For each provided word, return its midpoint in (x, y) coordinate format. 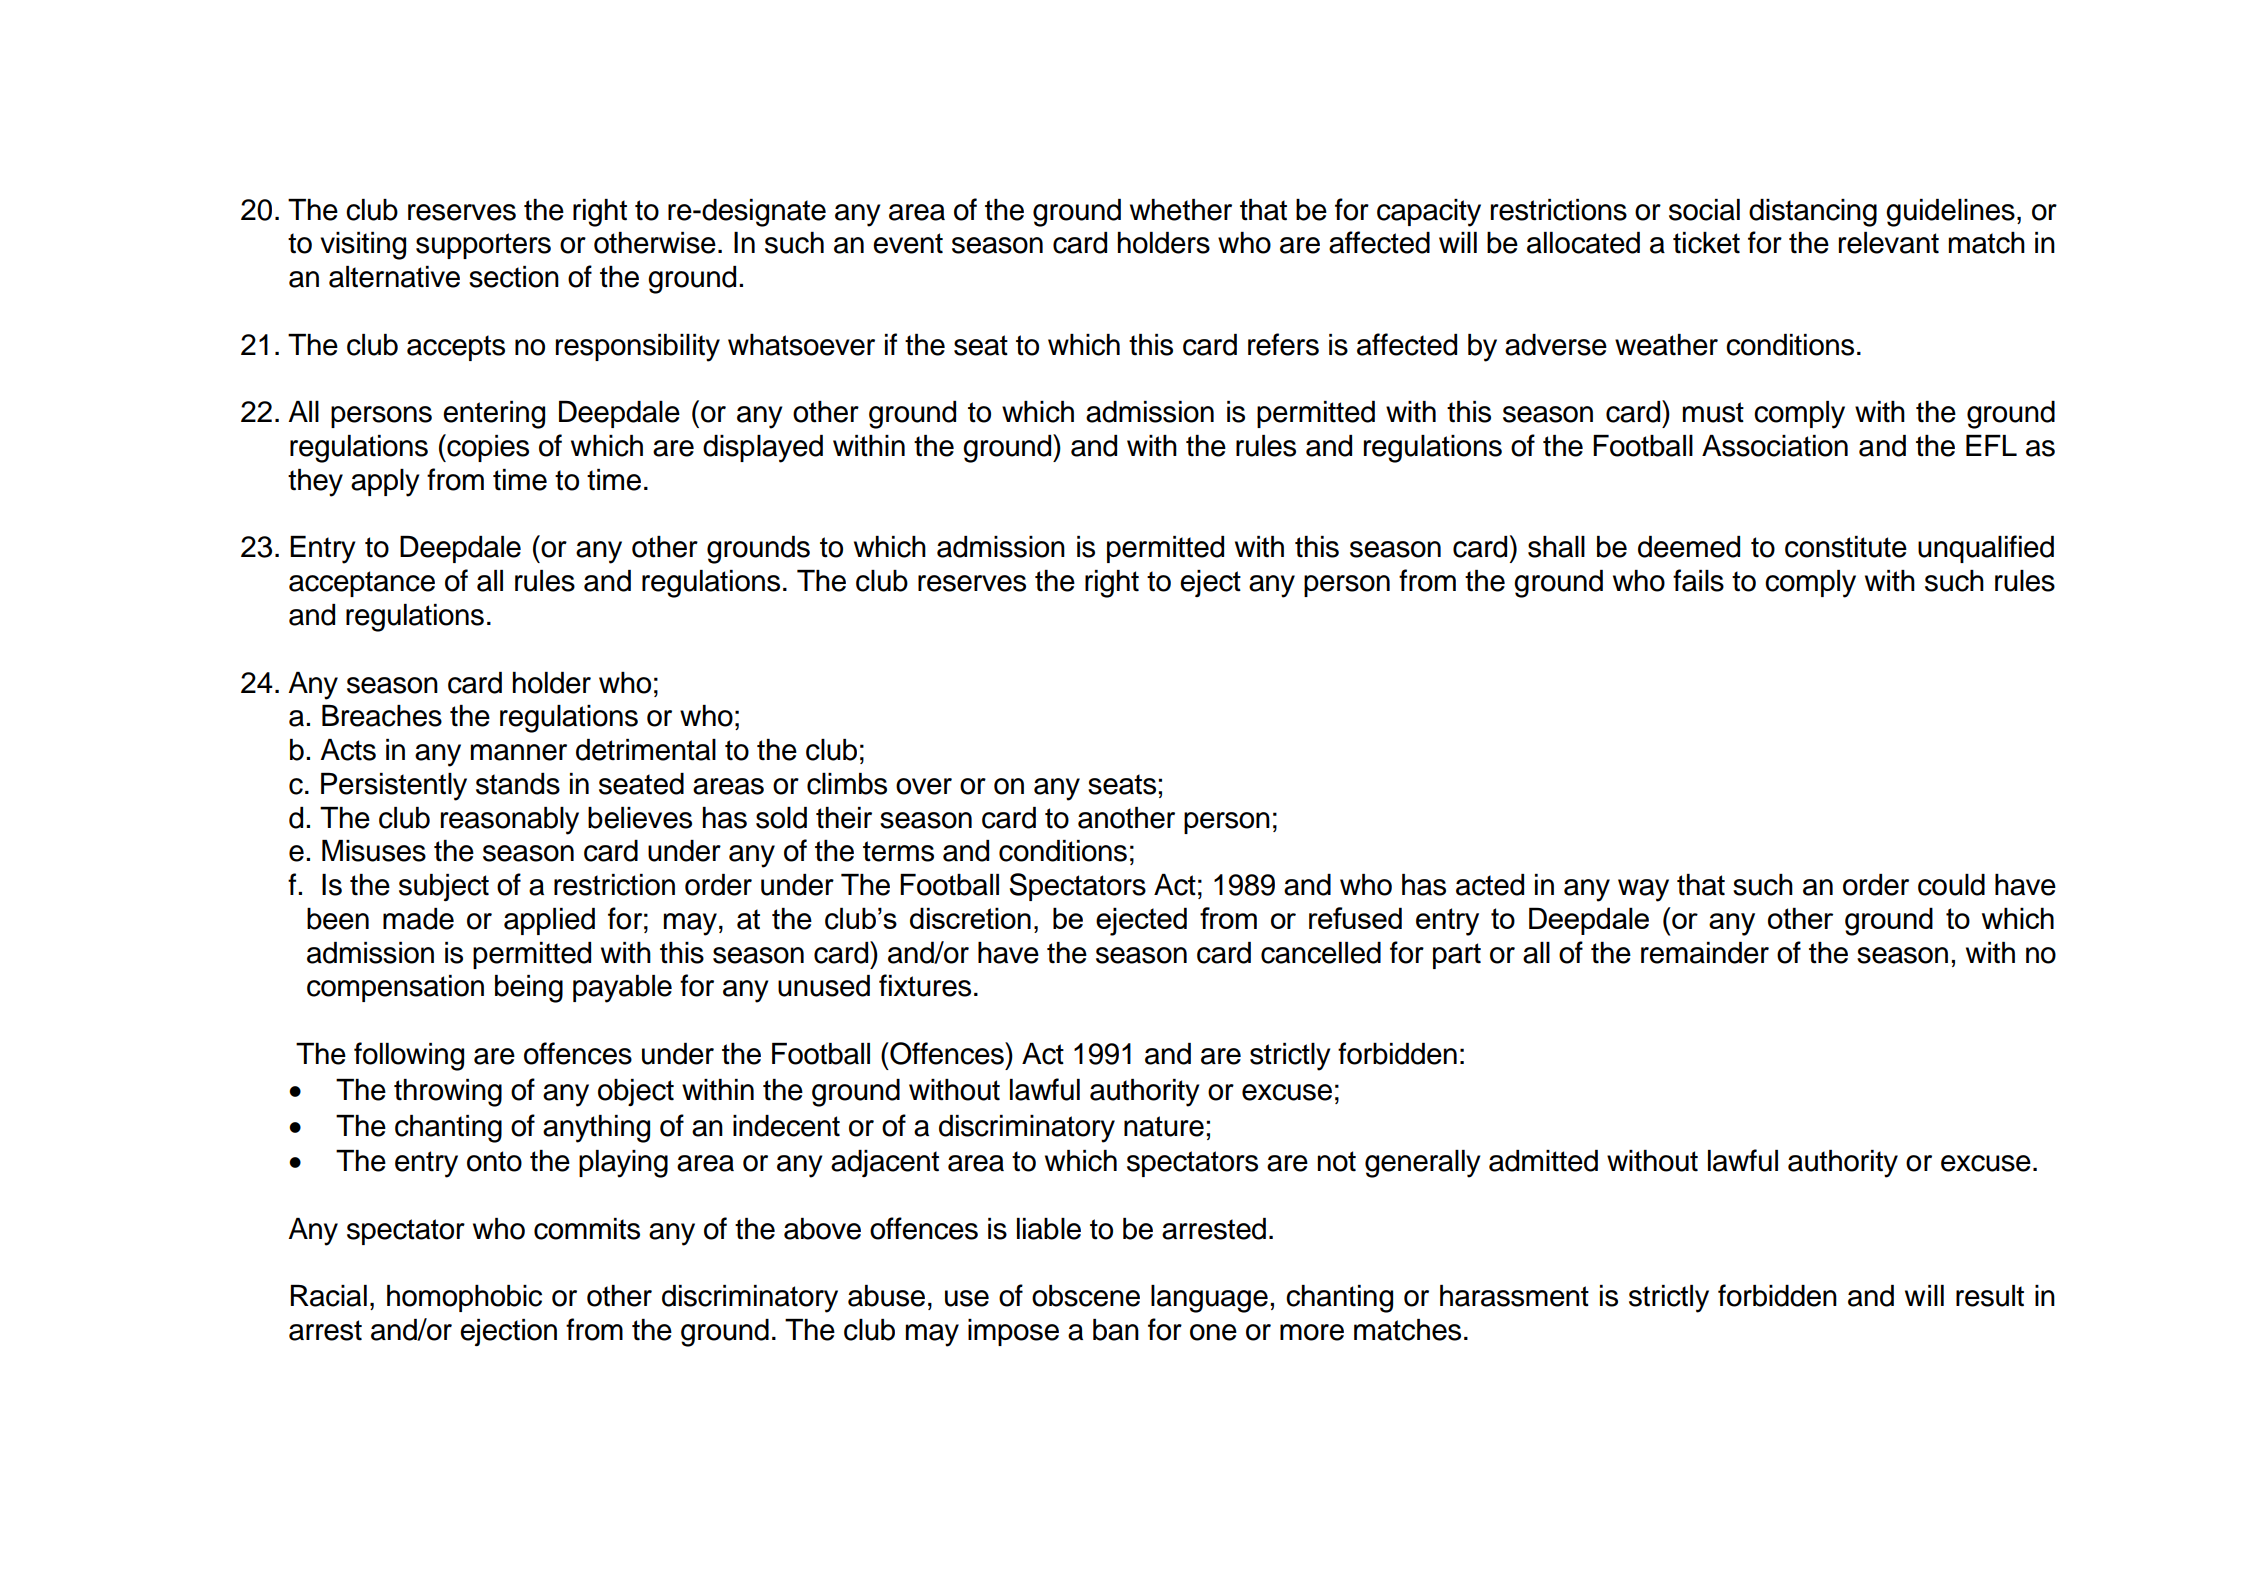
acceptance (362, 584)
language (1209, 1299)
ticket (1706, 243)
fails (1698, 580)
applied (549, 921)
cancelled (1321, 953)
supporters (483, 246)
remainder (1705, 953)
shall (1556, 547)
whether (1181, 210)
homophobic (464, 1298)
